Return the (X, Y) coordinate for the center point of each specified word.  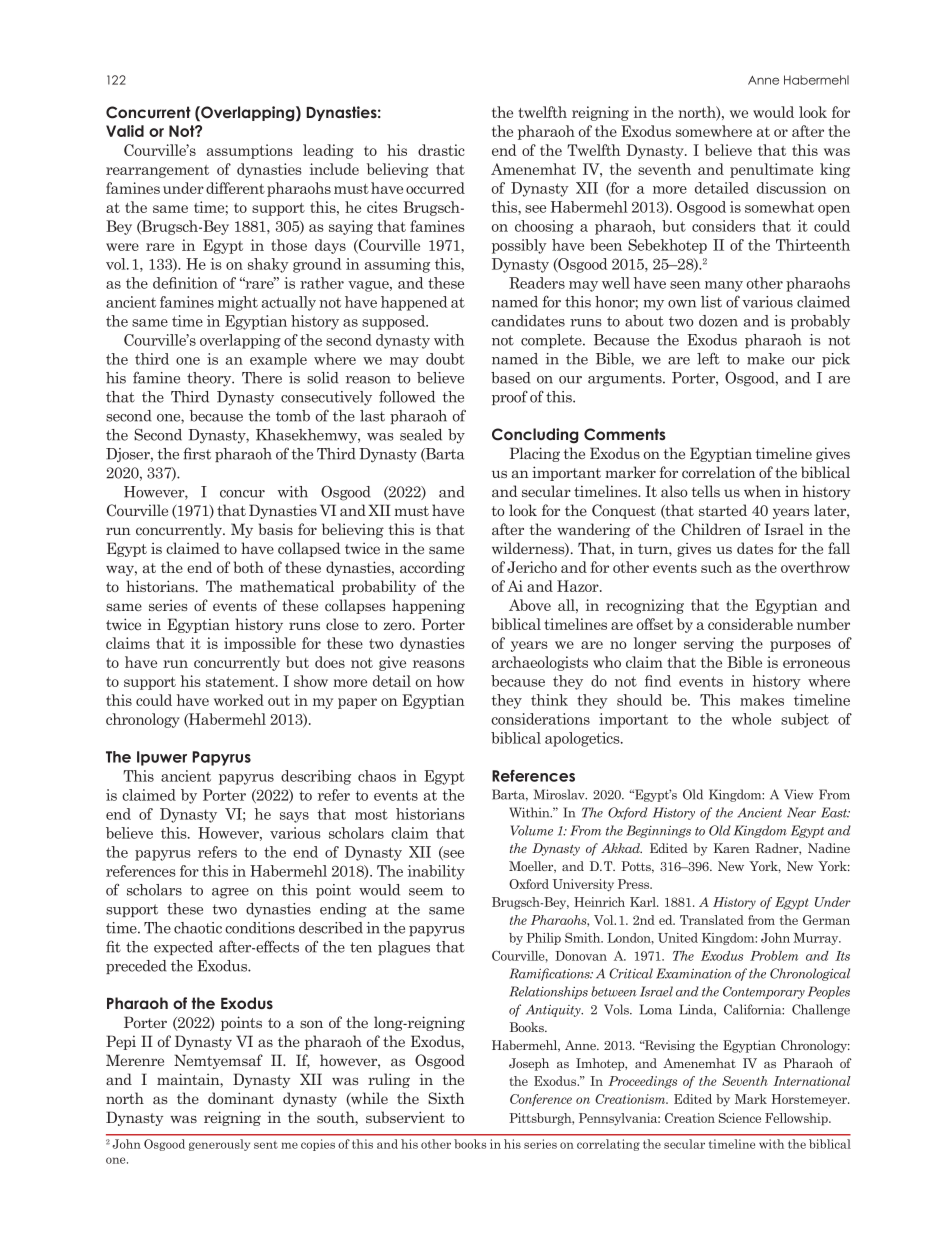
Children (711, 529)
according (432, 568)
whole (751, 719)
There (262, 378)
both (249, 567)
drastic (441, 150)
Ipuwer (162, 758)
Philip (543, 939)
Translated (712, 920)
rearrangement (157, 171)
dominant (241, 1098)
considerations (540, 719)
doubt (445, 359)
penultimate (771, 170)
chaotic (198, 928)
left (708, 358)
